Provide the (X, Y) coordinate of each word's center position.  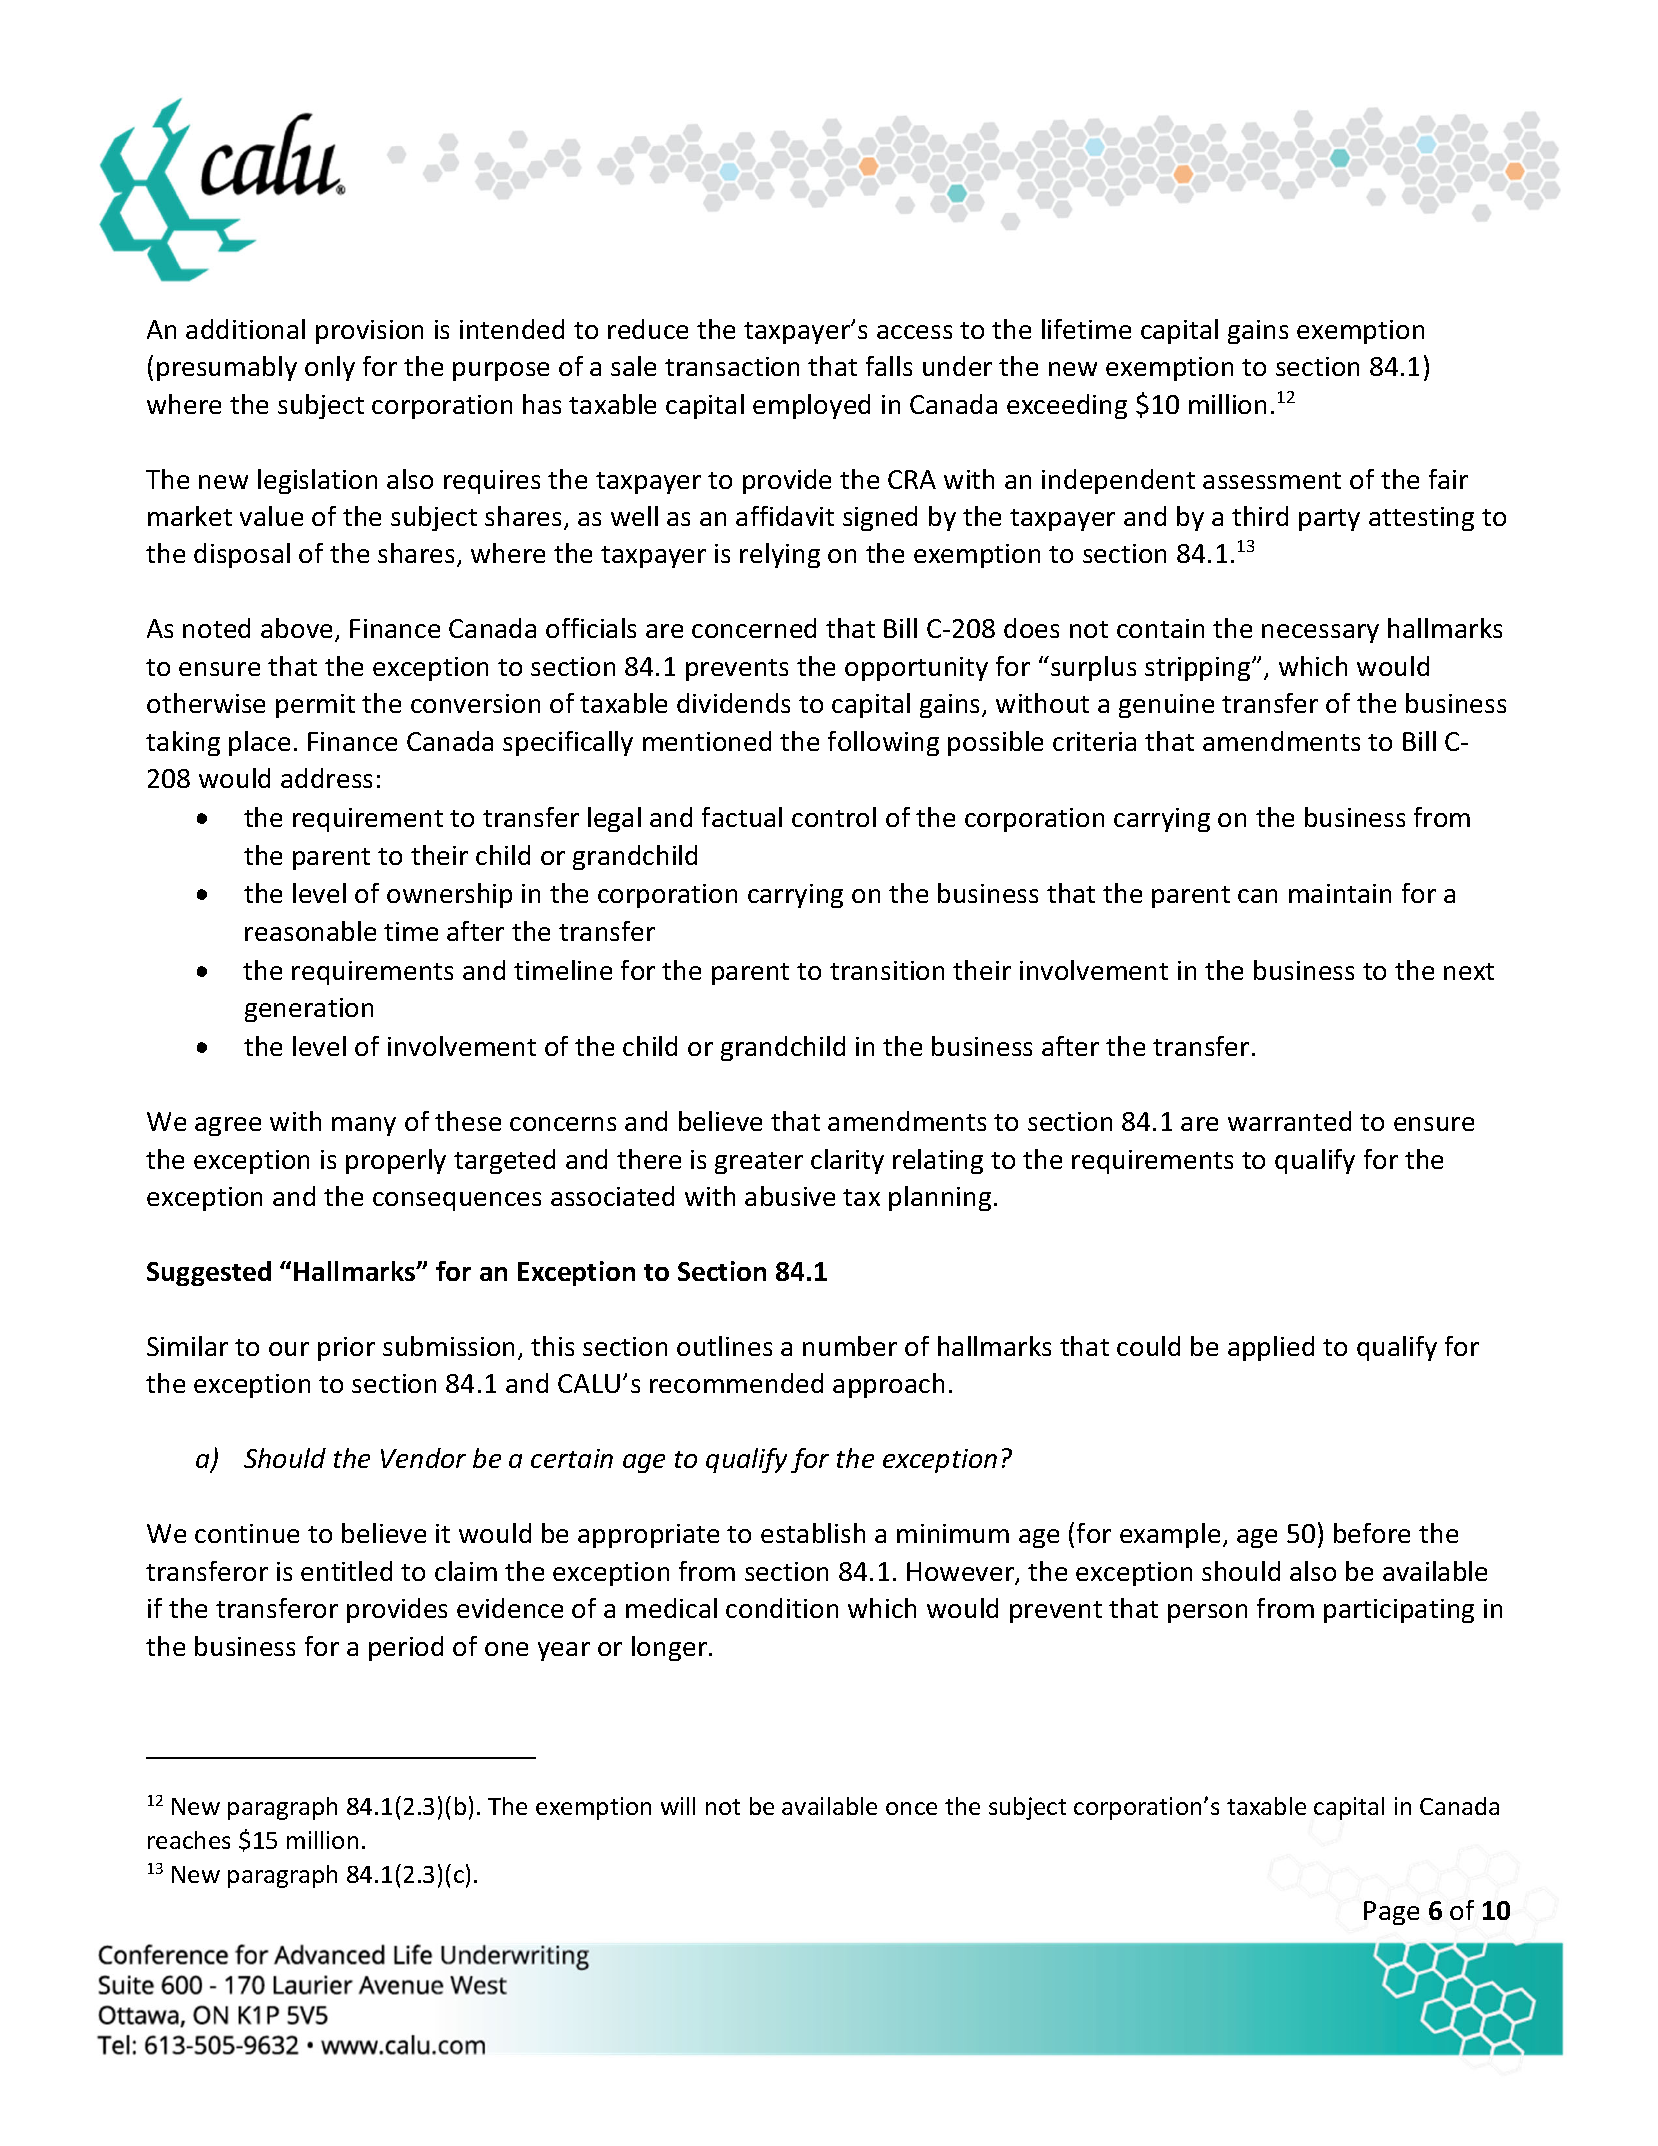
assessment (1272, 480)
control (834, 817)
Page (1391, 1913)
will (678, 1806)
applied (1271, 1348)
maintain (1340, 893)
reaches (189, 1840)
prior (346, 1349)
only (330, 368)
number (850, 1346)
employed (811, 406)
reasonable (310, 931)
